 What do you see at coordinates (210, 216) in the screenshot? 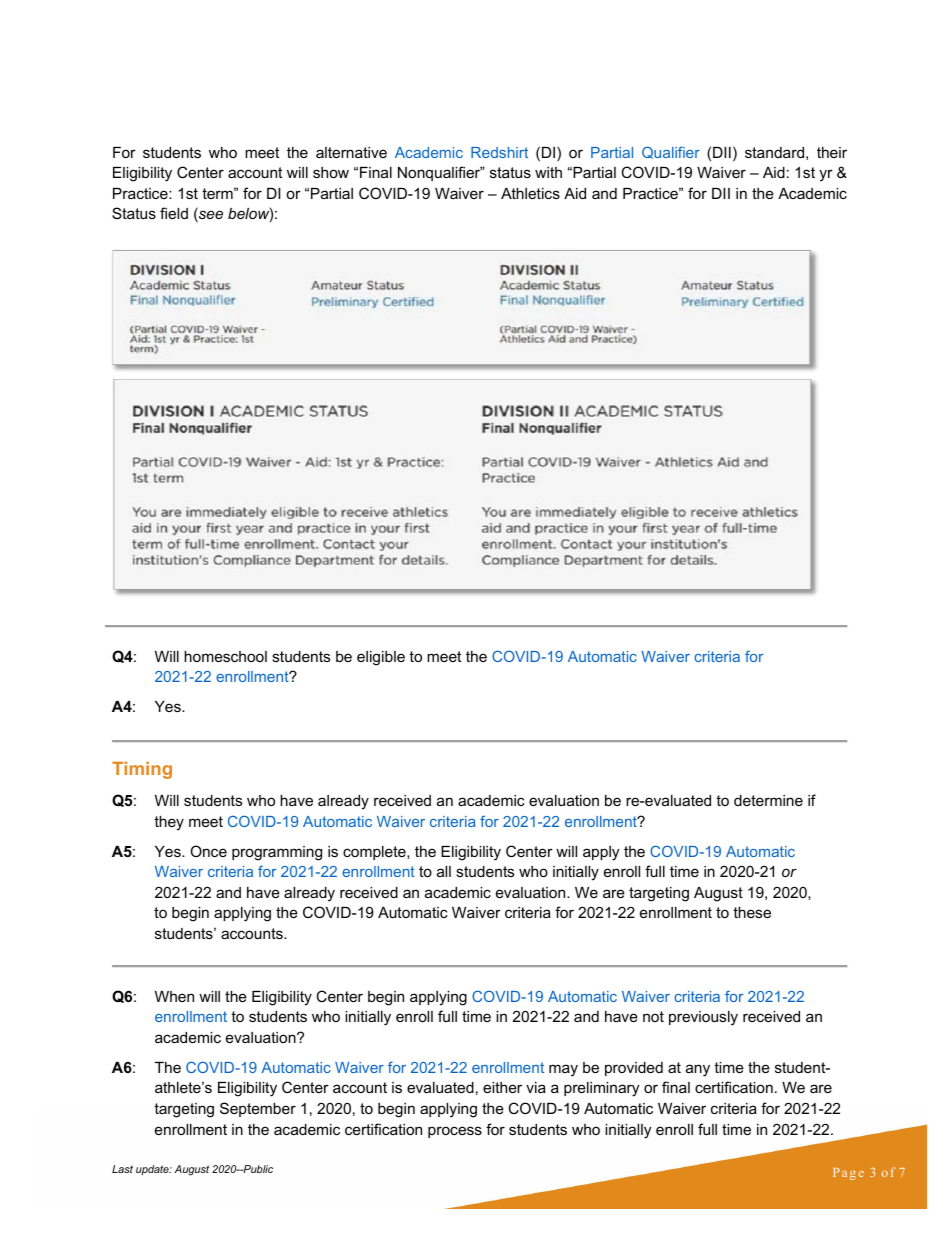
I see `see` at bounding box center [210, 216].
